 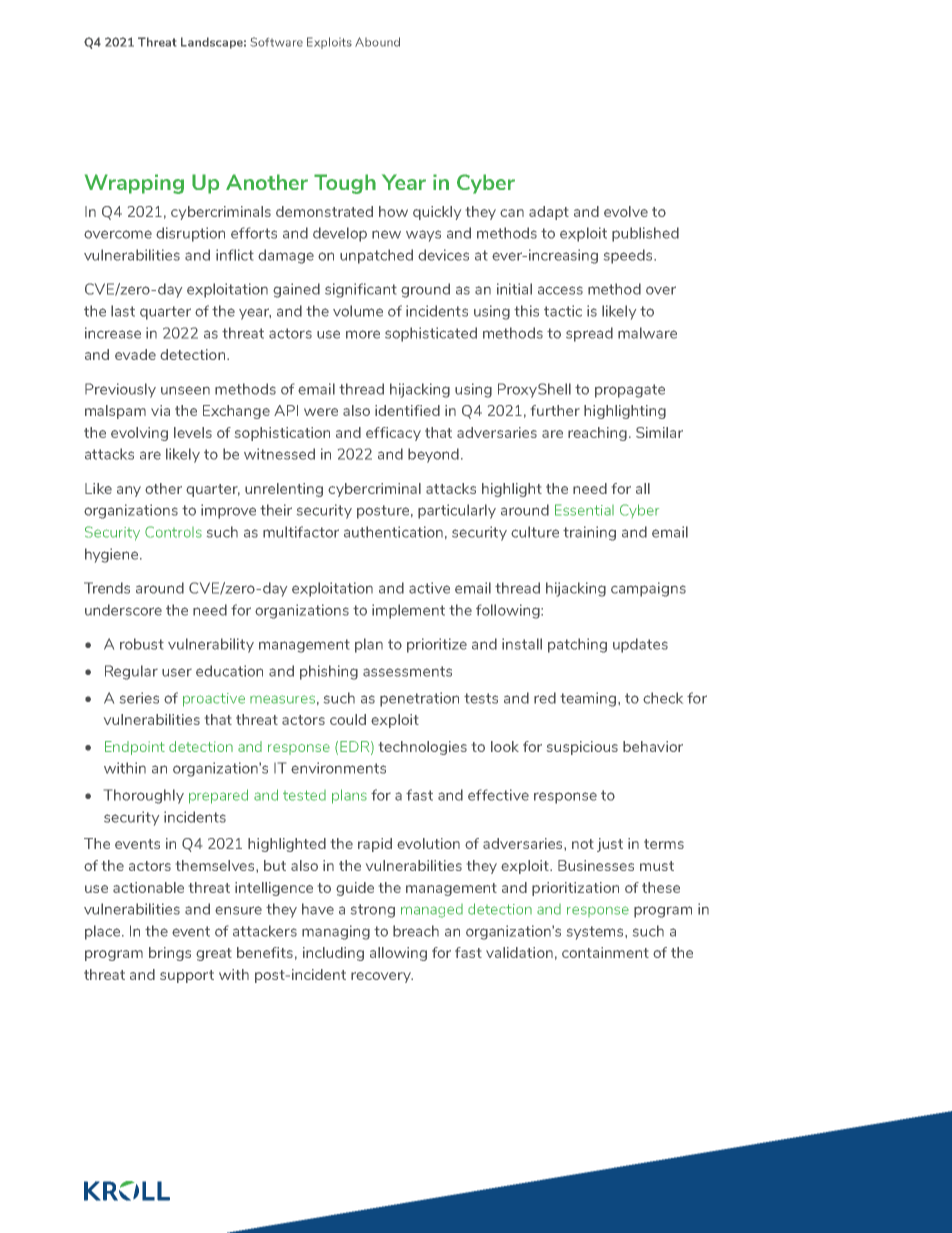 I want to click on Controls, so click(x=173, y=532).
